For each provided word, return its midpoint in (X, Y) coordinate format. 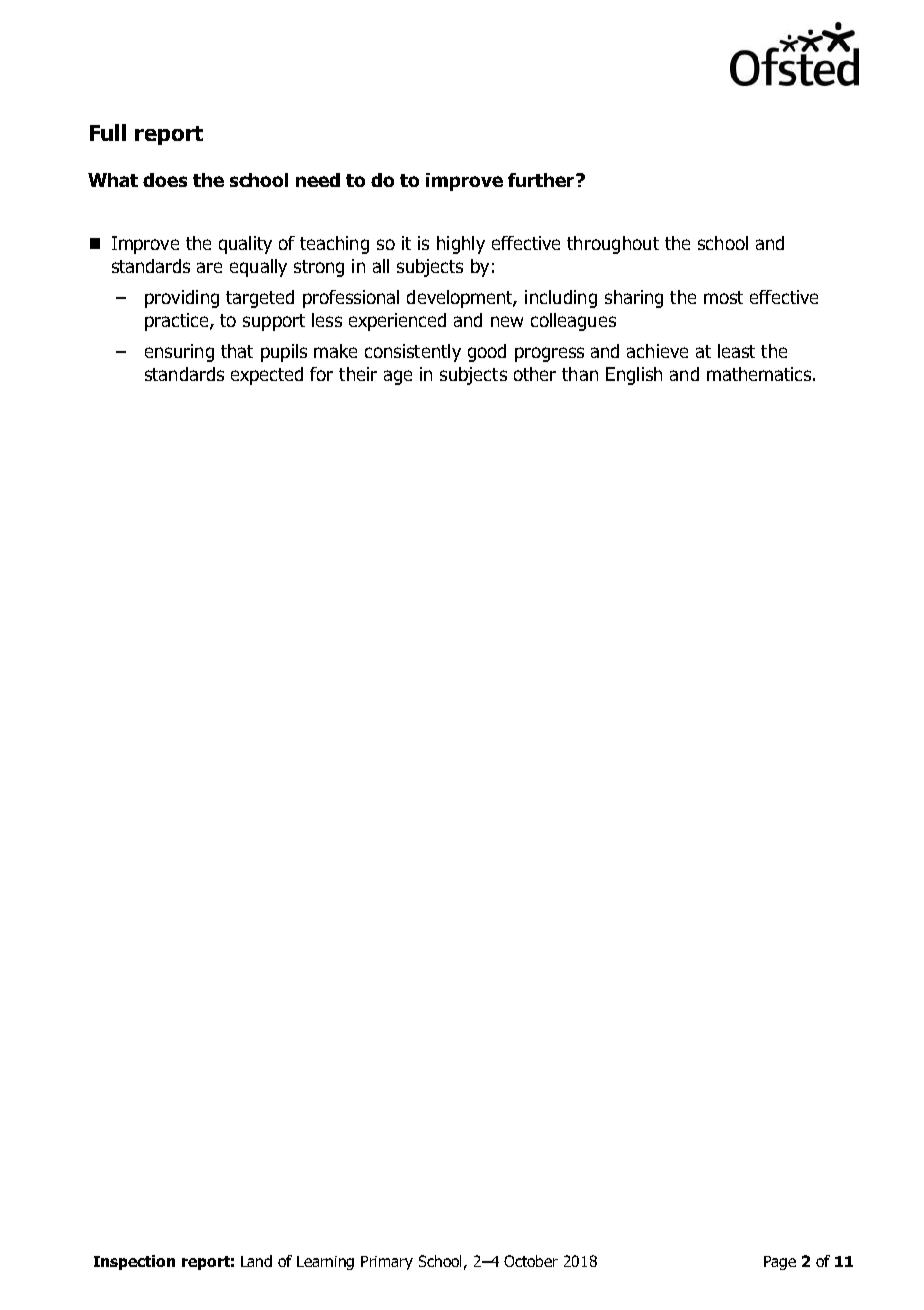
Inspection (134, 1262)
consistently (413, 353)
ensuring (179, 353)
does (165, 180)
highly (461, 245)
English (634, 376)
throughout (613, 245)
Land (256, 1261)
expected (267, 376)
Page (780, 1263)
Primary (387, 1263)
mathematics (759, 374)
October (531, 1261)
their (358, 374)
